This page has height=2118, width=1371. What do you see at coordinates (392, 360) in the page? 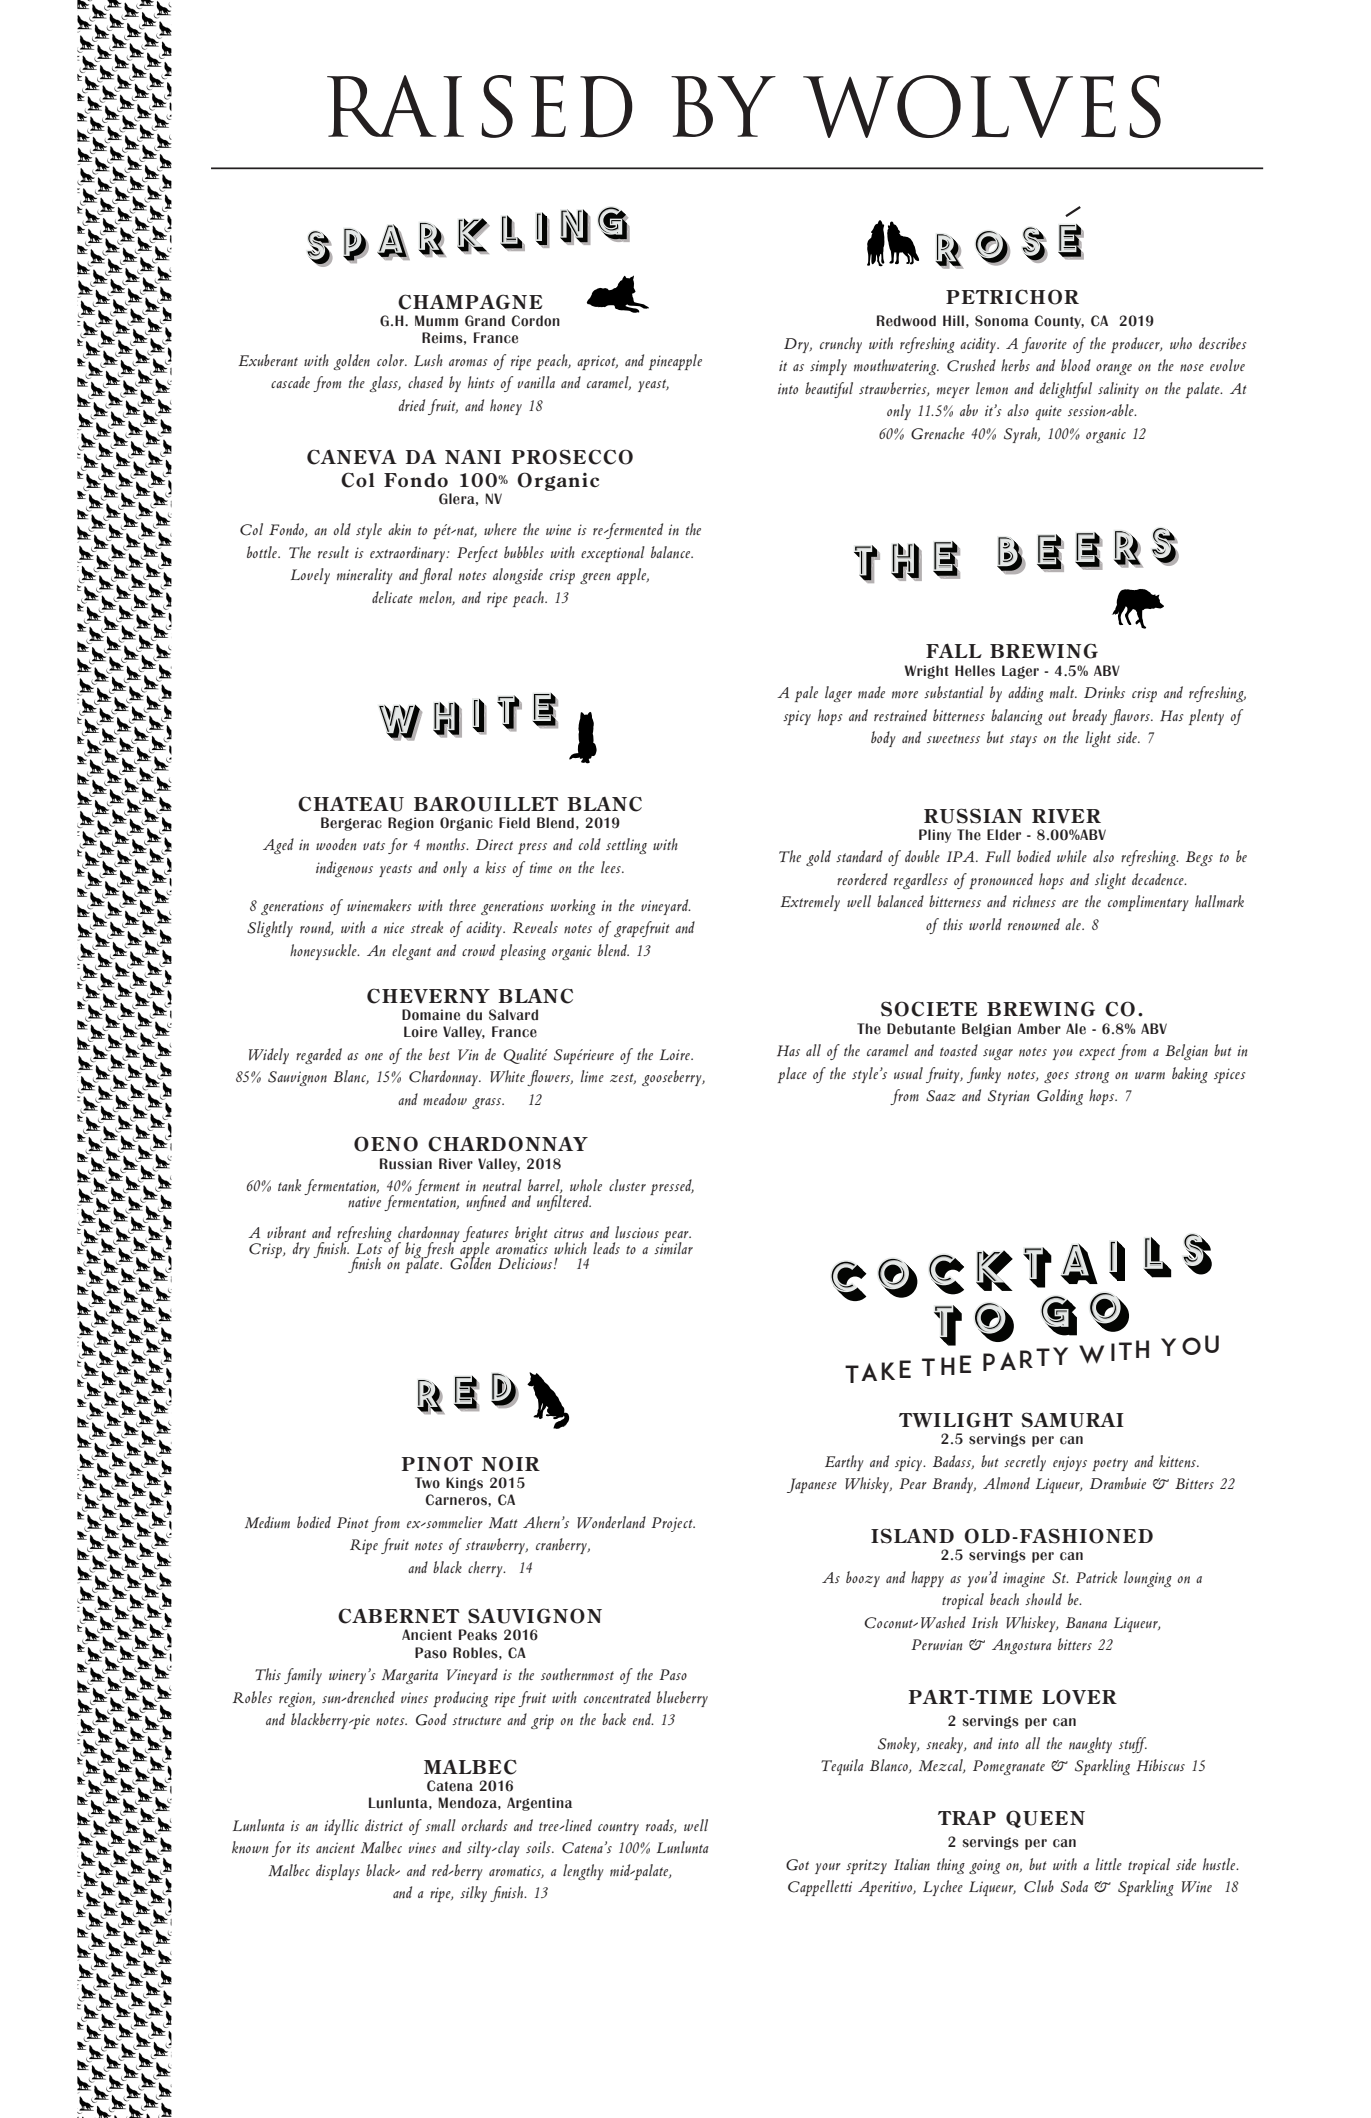
I see `color` at bounding box center [392, 360].
